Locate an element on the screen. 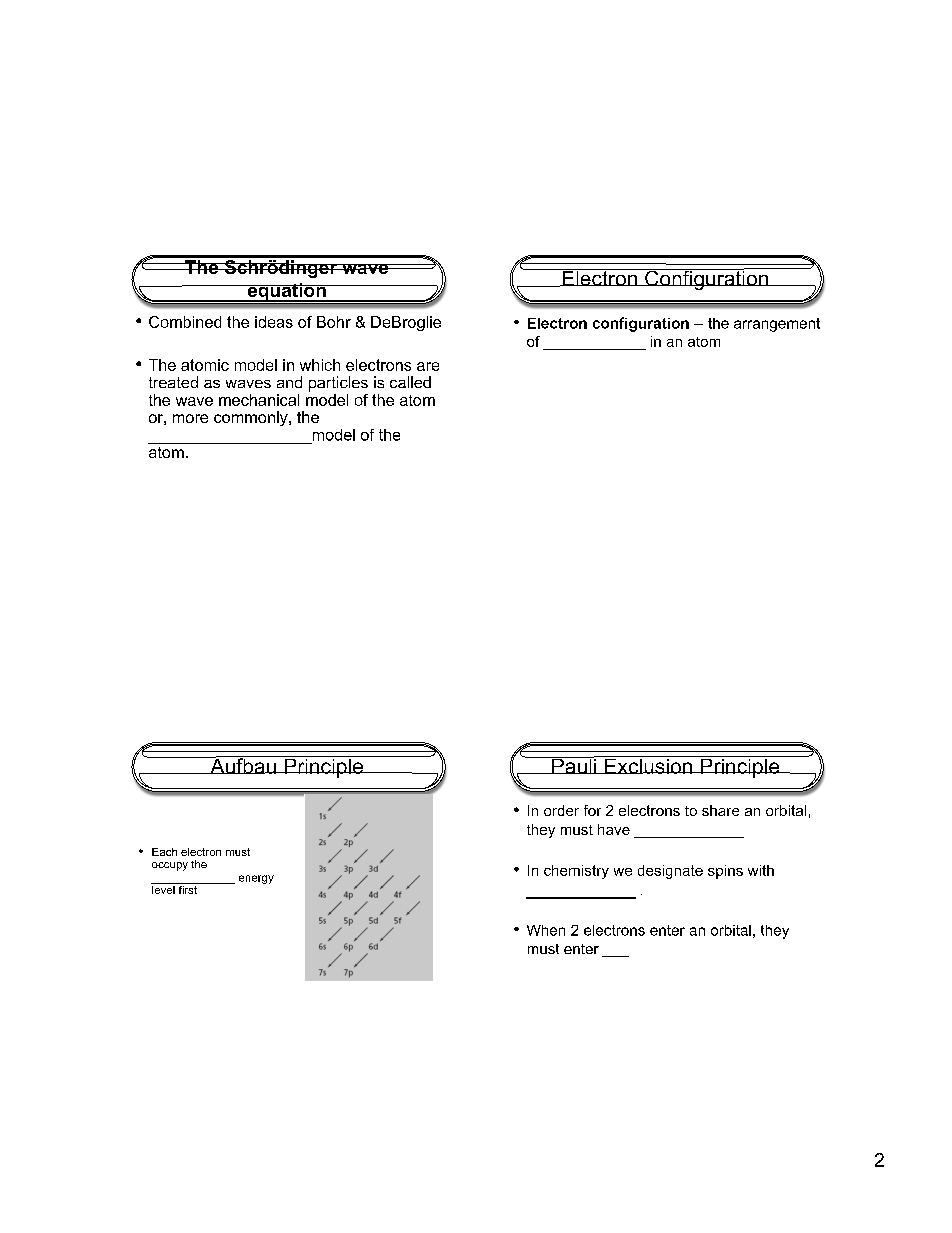 The image size is (952, 1233). commonly is located at coordinates (252, 418).
